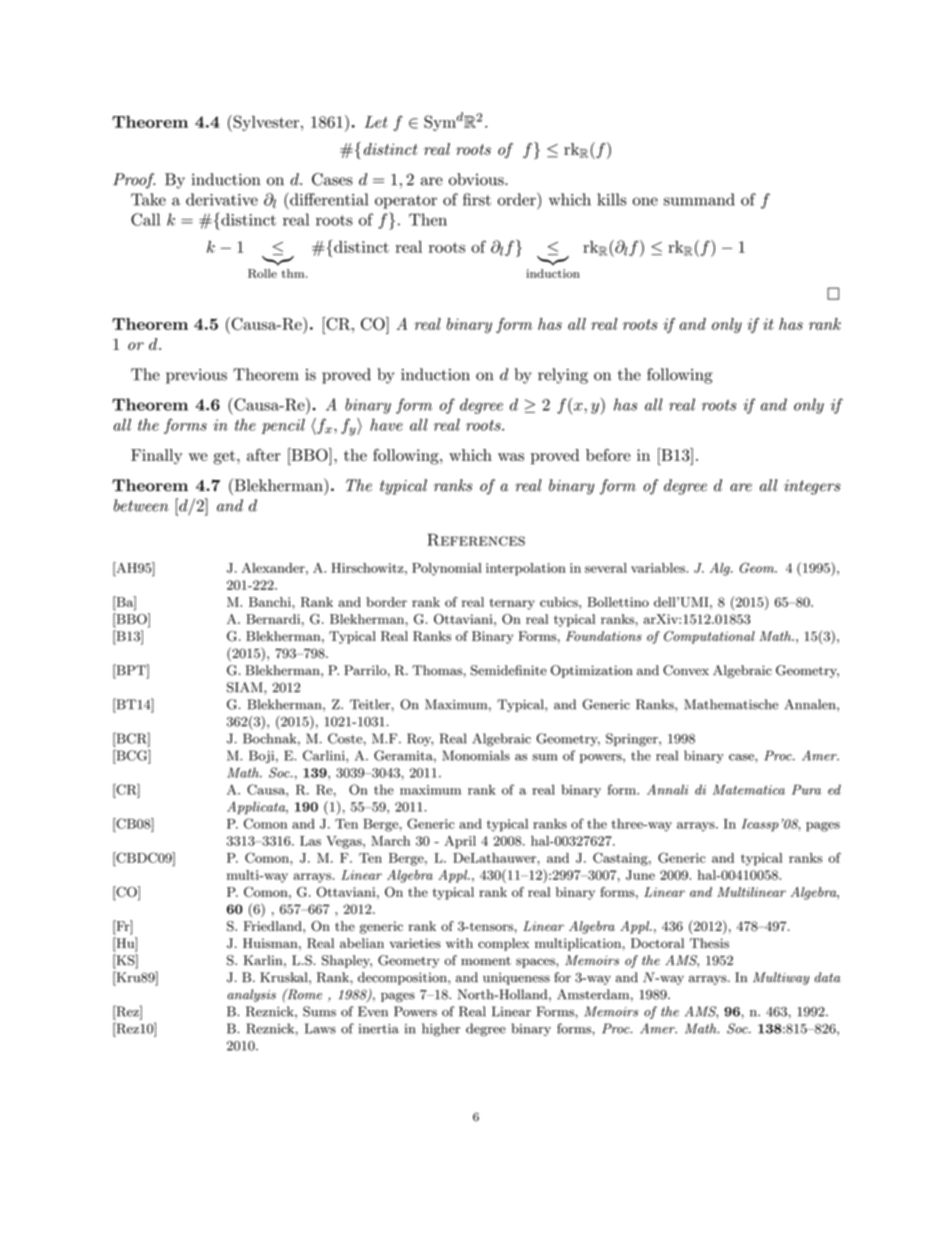 The image size is (952, 1233). Describe the element at coordinates (246, 687) in the page. I see `SIAM` at that location.
